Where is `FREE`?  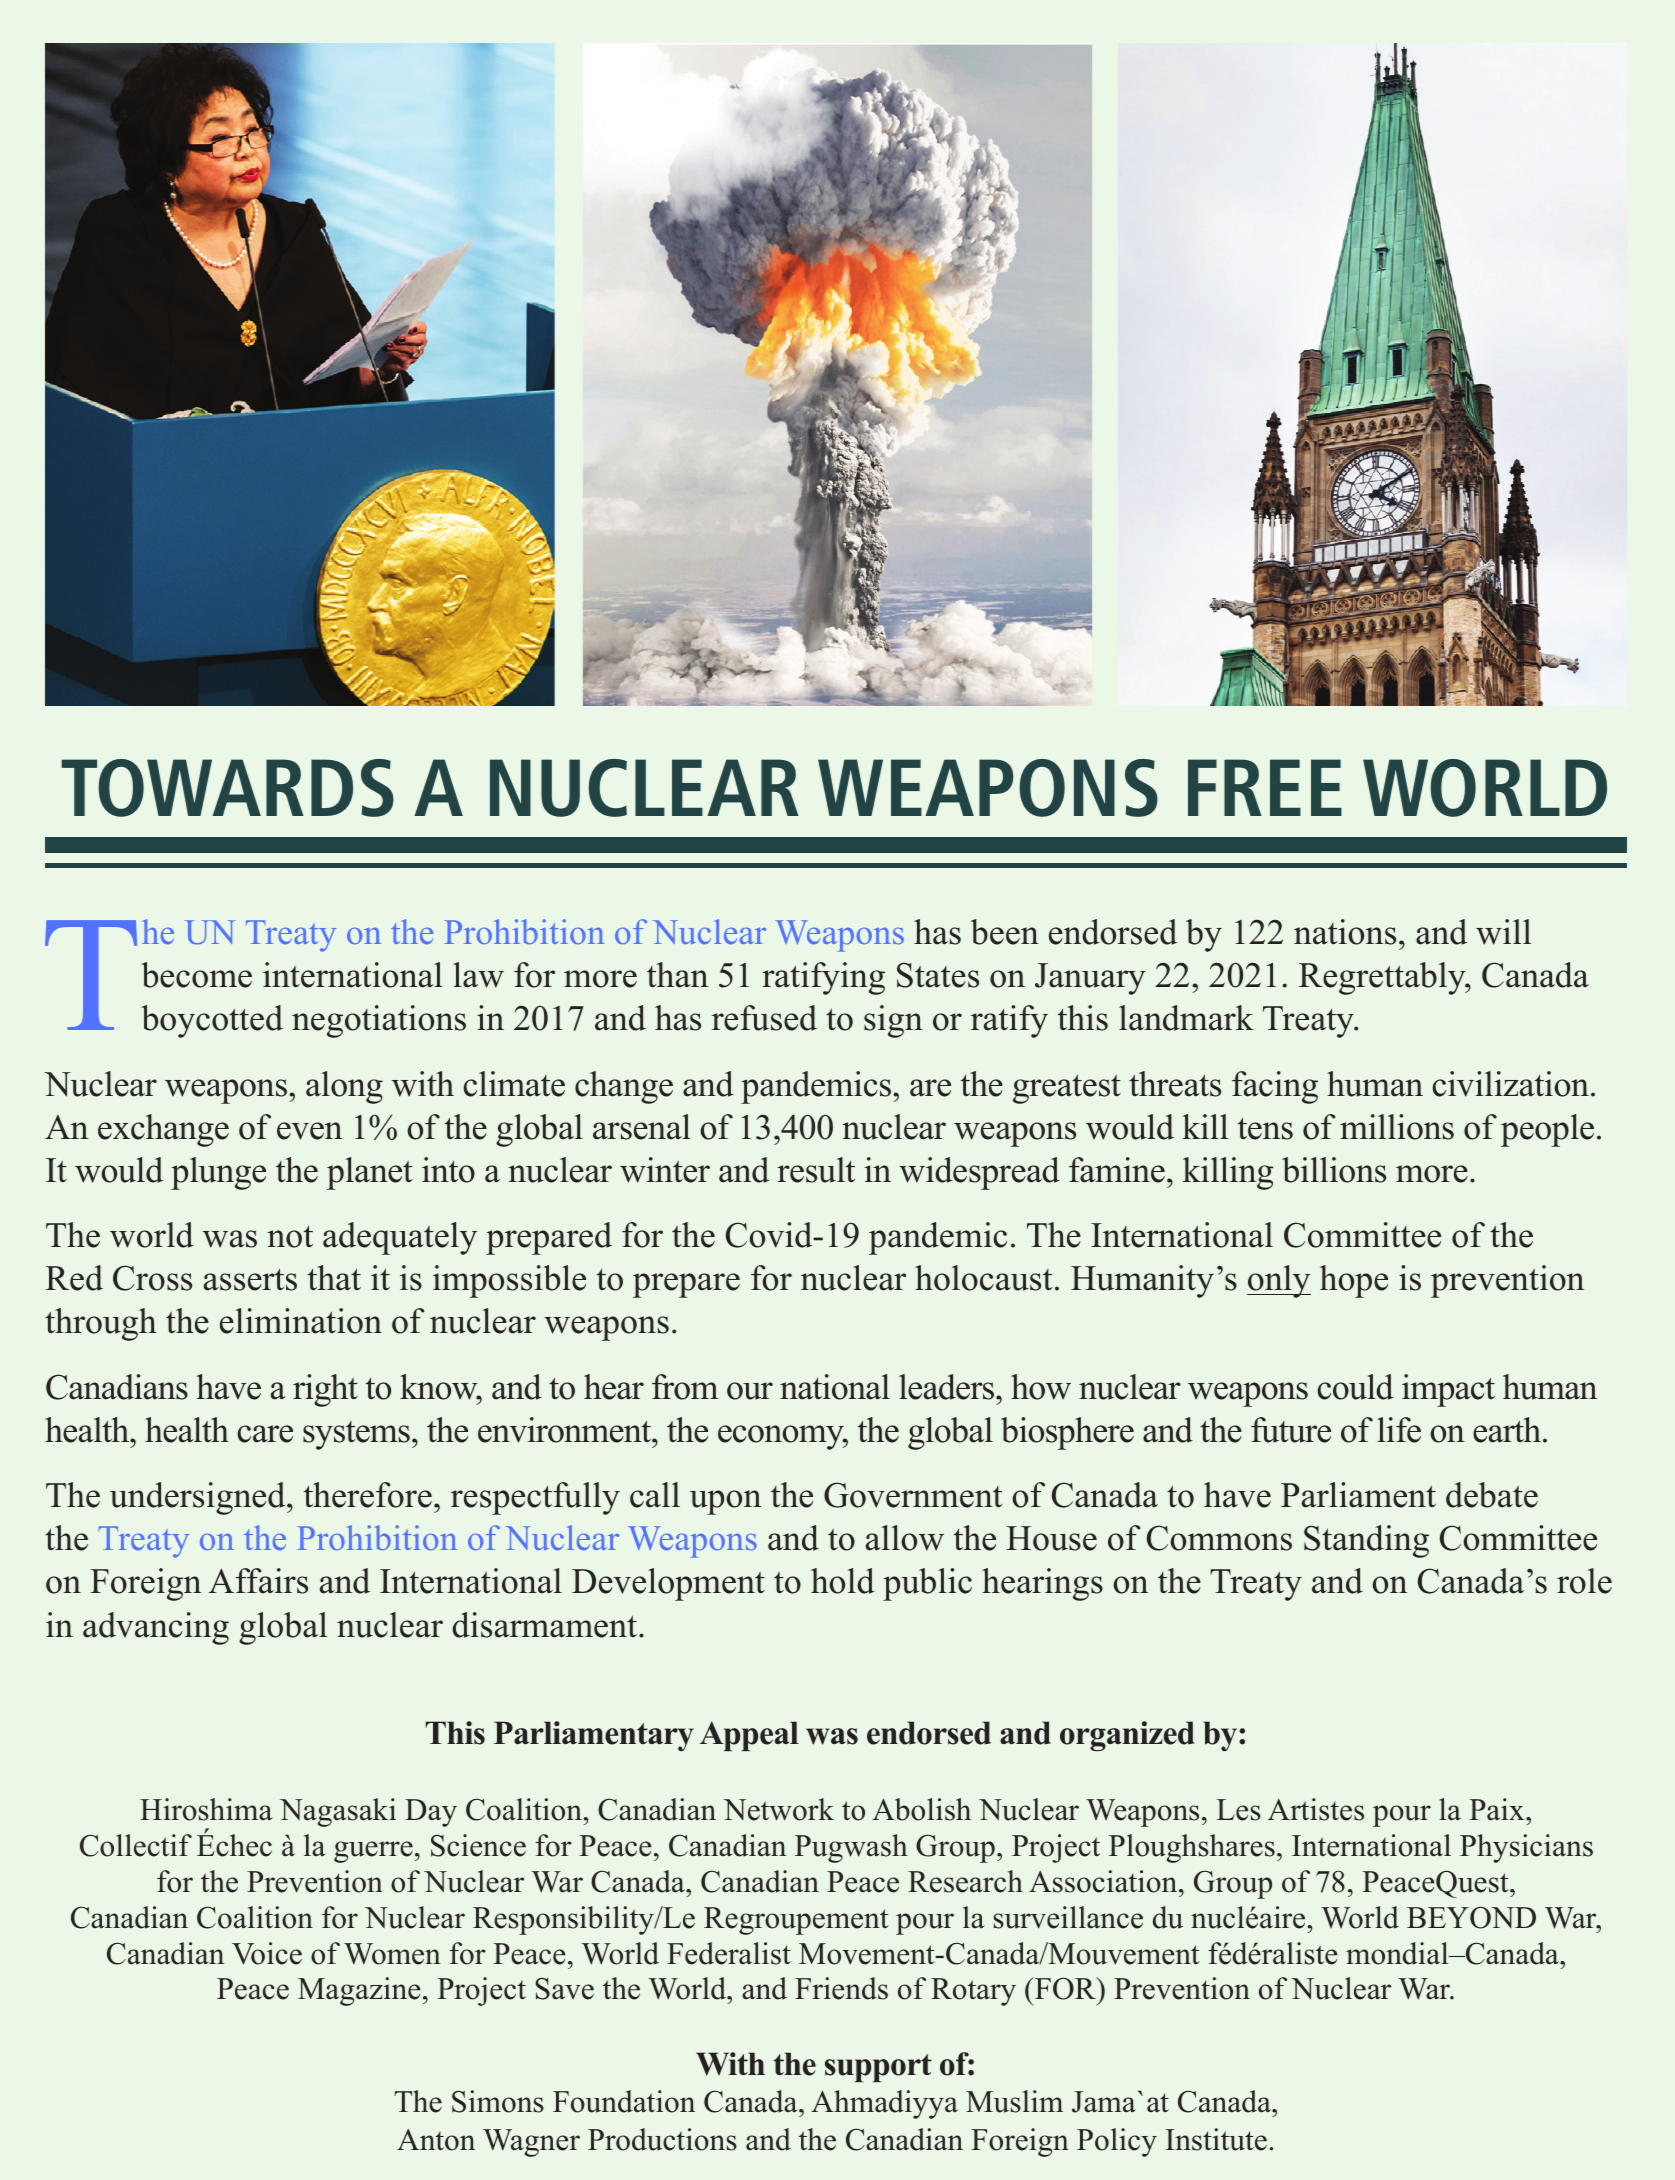
FREE is located at coordinates (1265, 787).
